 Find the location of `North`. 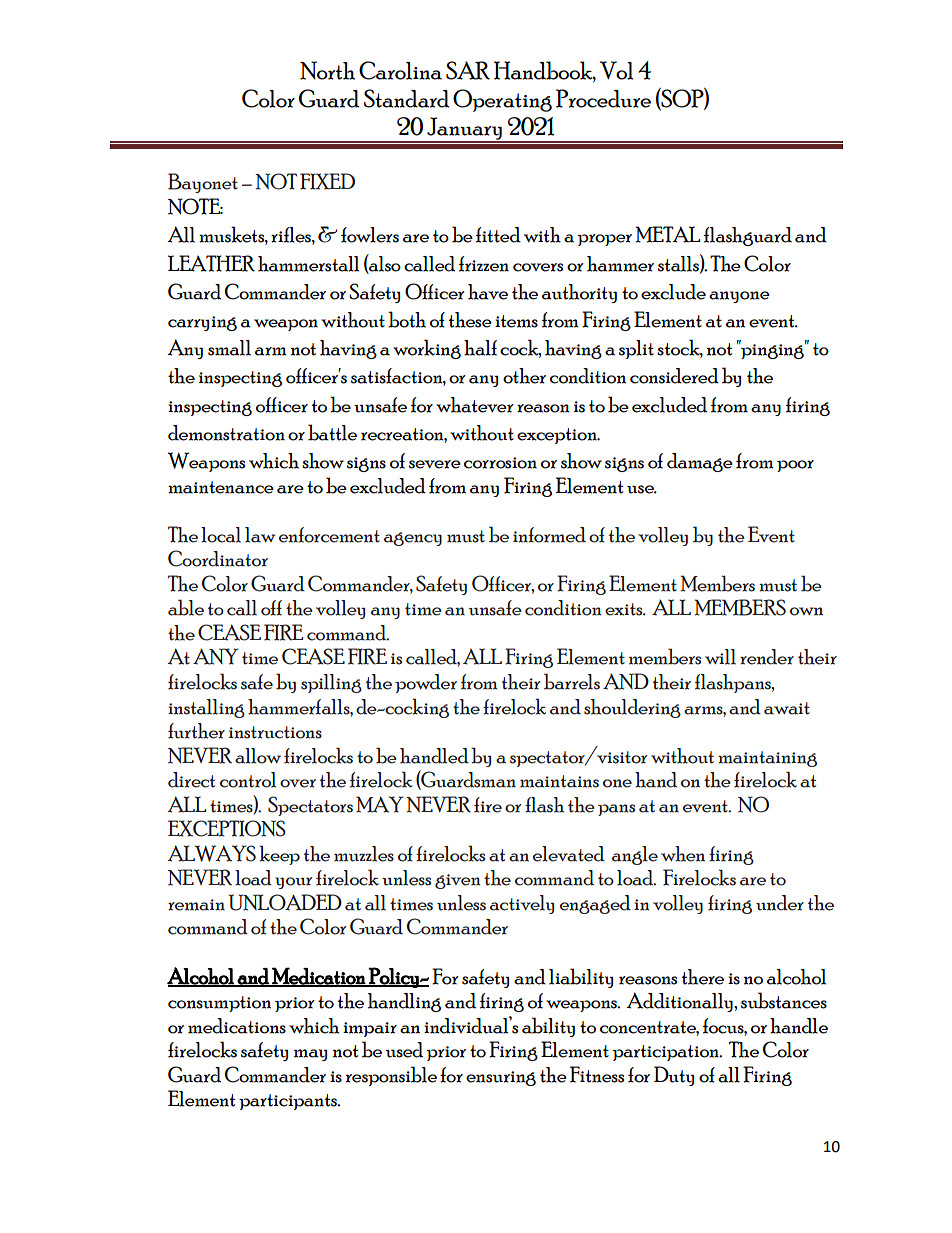

North is located at coordinates (327, 70).
